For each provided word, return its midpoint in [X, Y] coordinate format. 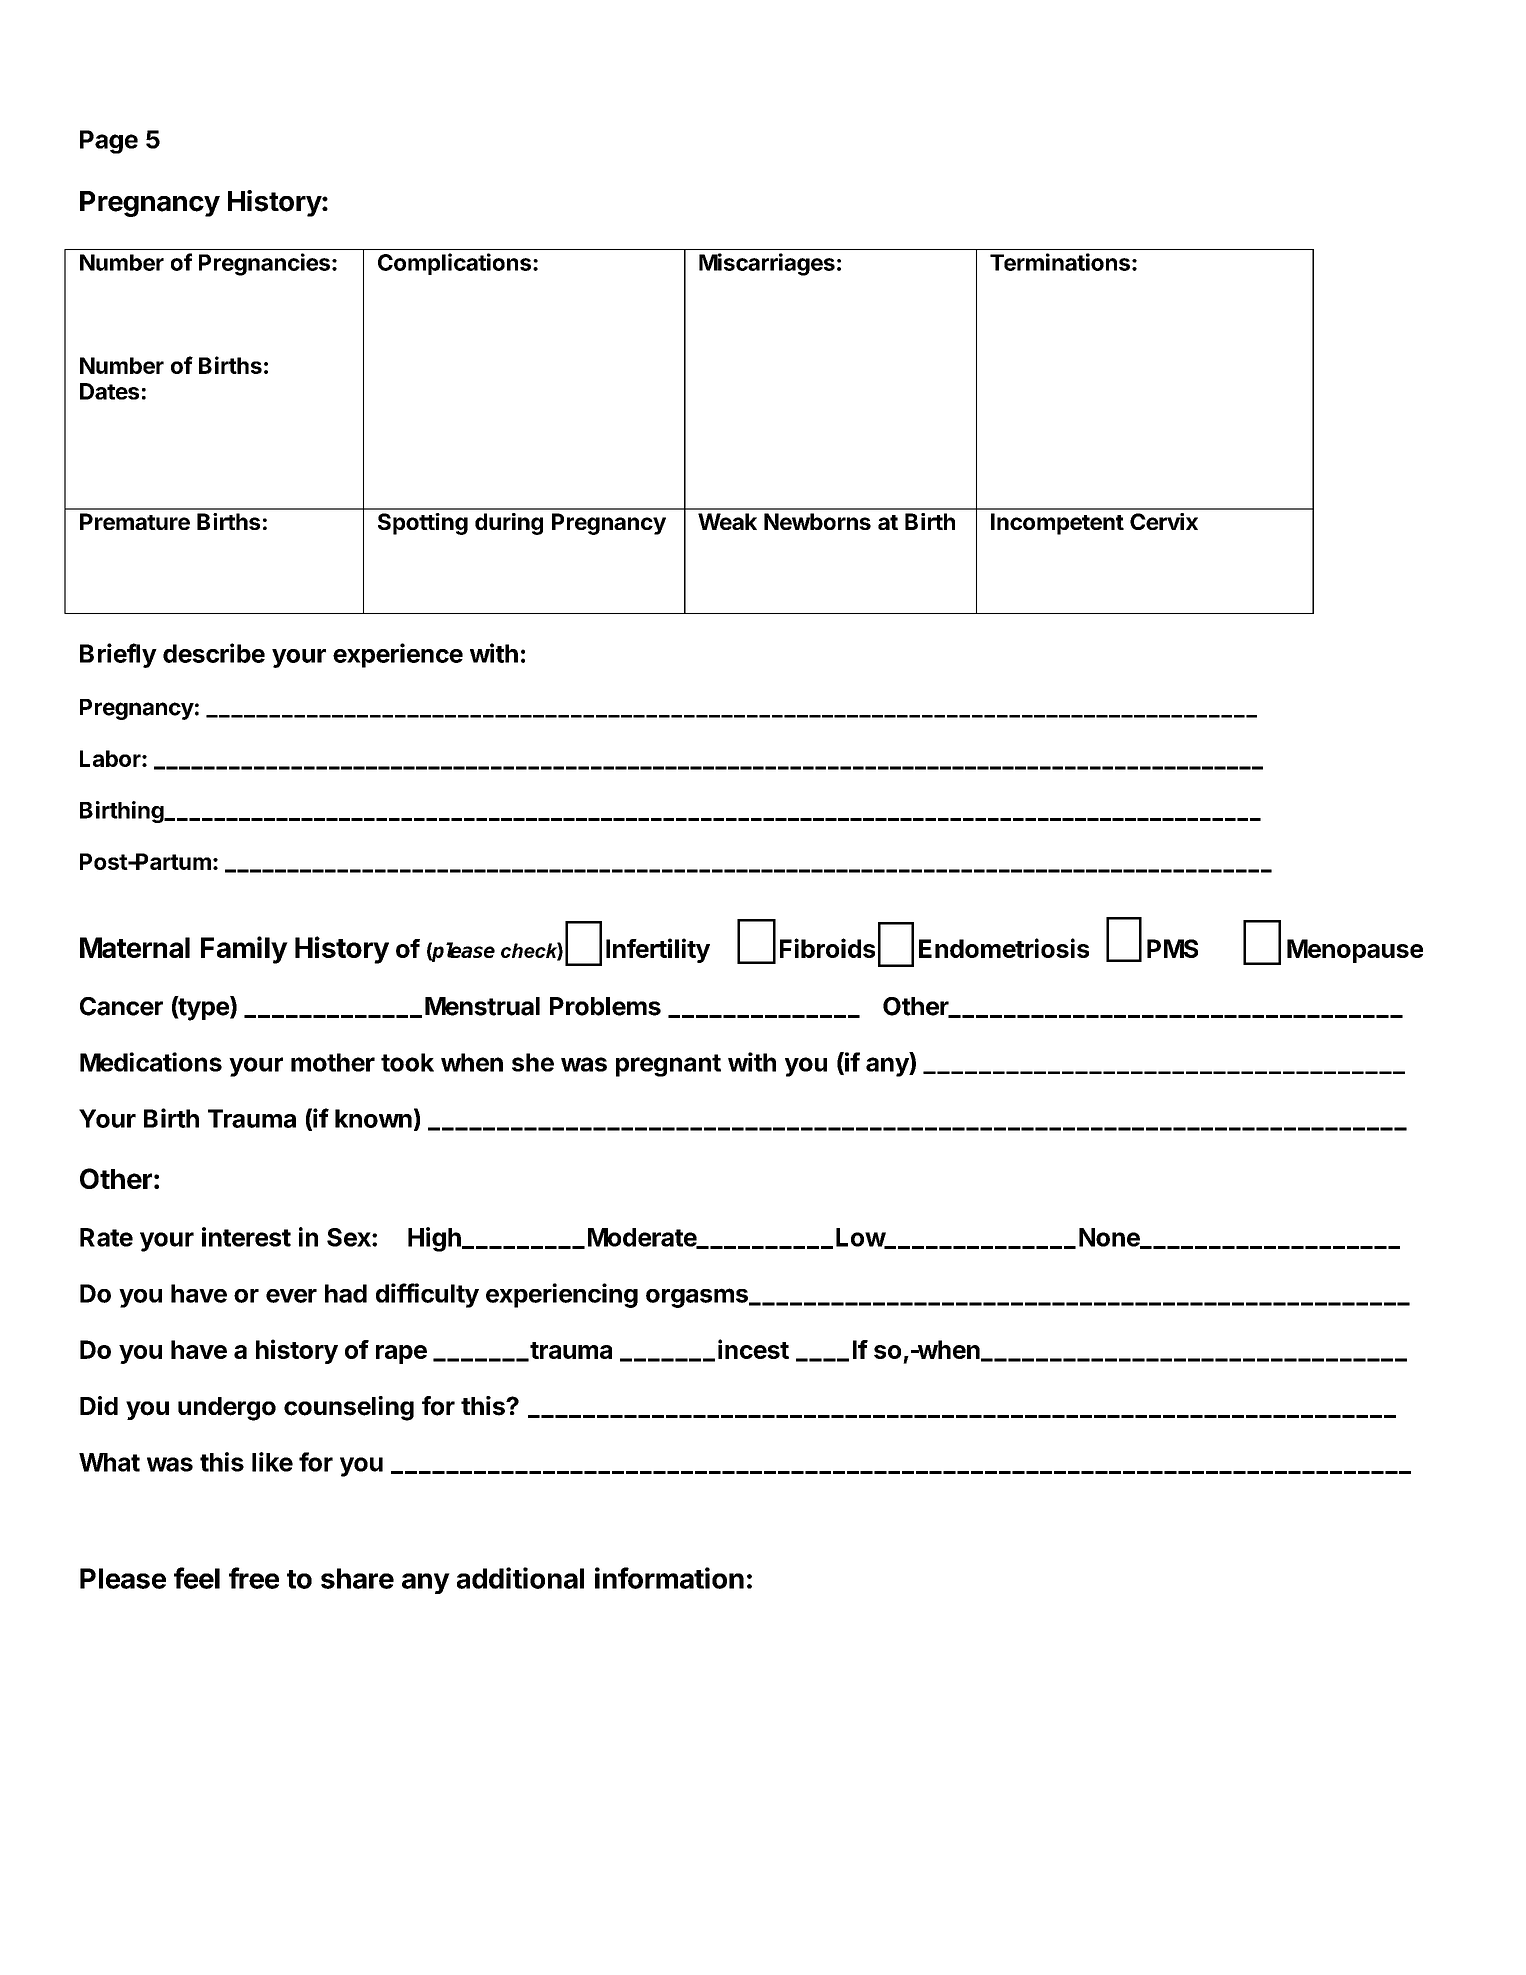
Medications [151, 1062]
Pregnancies [264, 264]
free [254, 1578]
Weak [727, 521]
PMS [1172, 948]
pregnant [668, 1065]
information [669, 1578]
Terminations [1060, 262]
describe [214, 653]
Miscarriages [767, 264]
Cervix [1164, 521]
